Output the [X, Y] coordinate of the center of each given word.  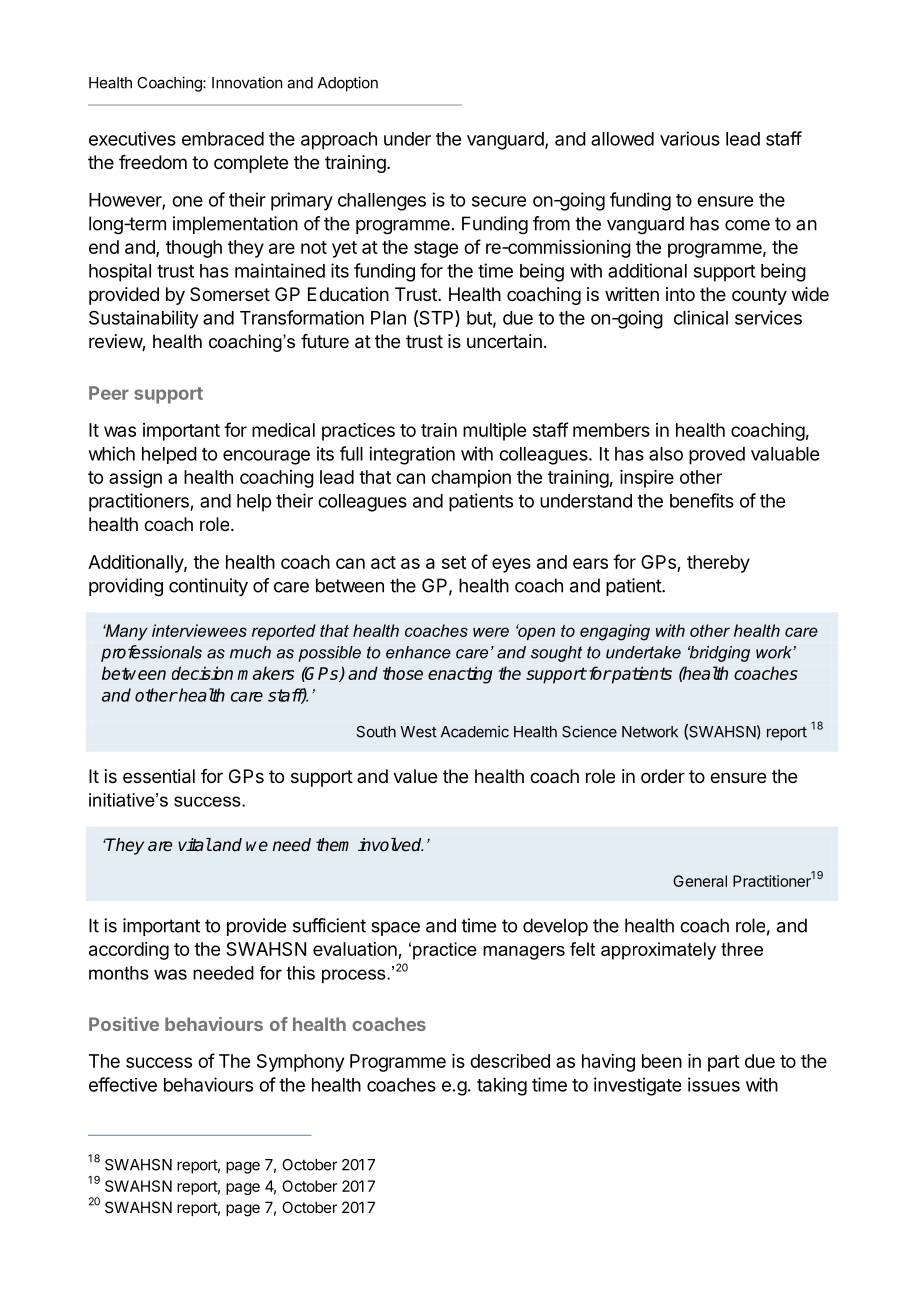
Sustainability [143, 319]
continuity [208, 587]
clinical [701, 317]
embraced [223, 139]
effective [123, 1084]
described [510, 1061]
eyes [511, 565]
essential [159, 776]
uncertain [504, 341]
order [663, 776]
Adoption [348, 84]
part [724, 1063]
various [690, 138]
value [415, 776]
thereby [718, 564]
